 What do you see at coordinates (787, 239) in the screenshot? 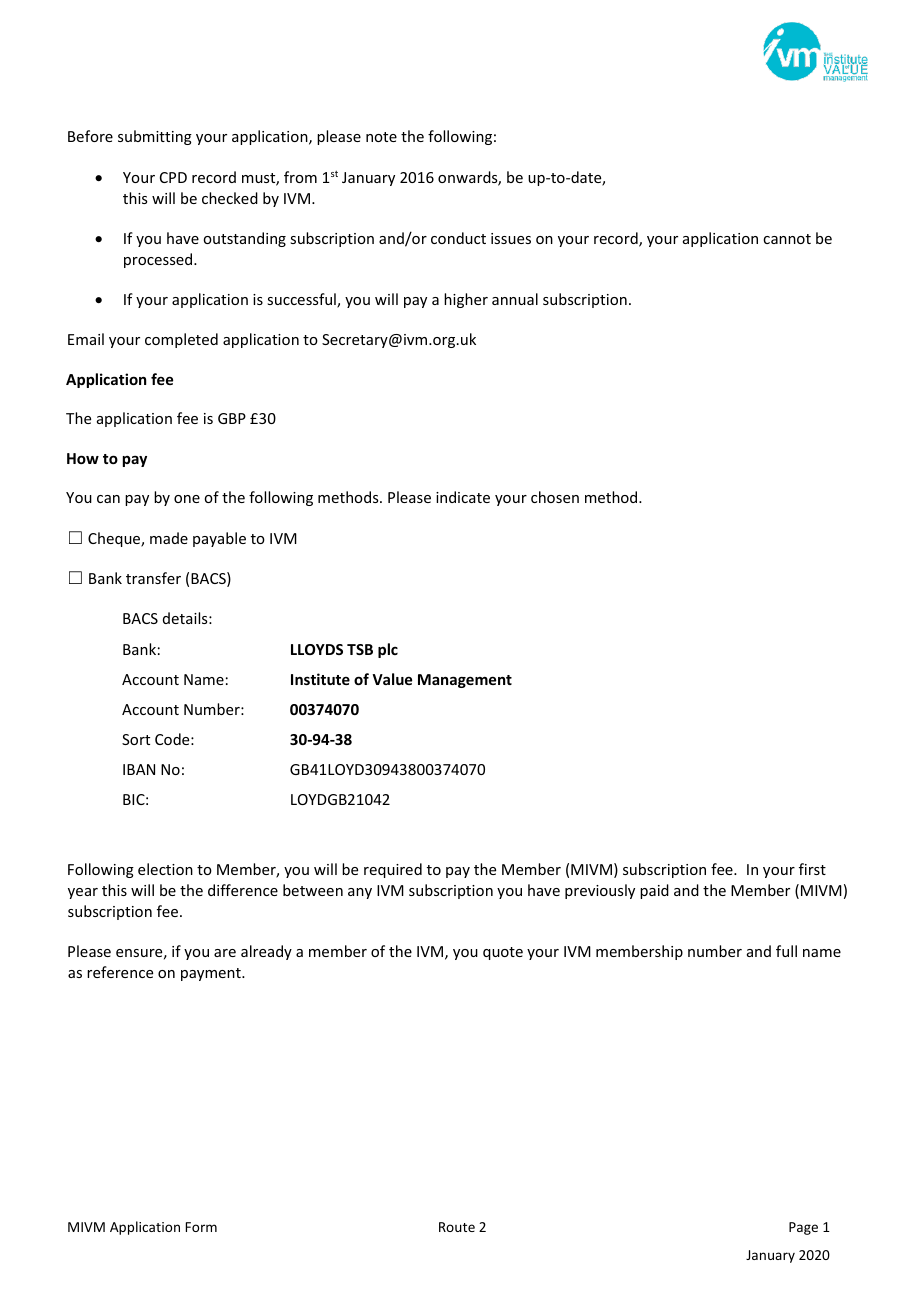
I see `cannot` at bounding box center [787, 239].
